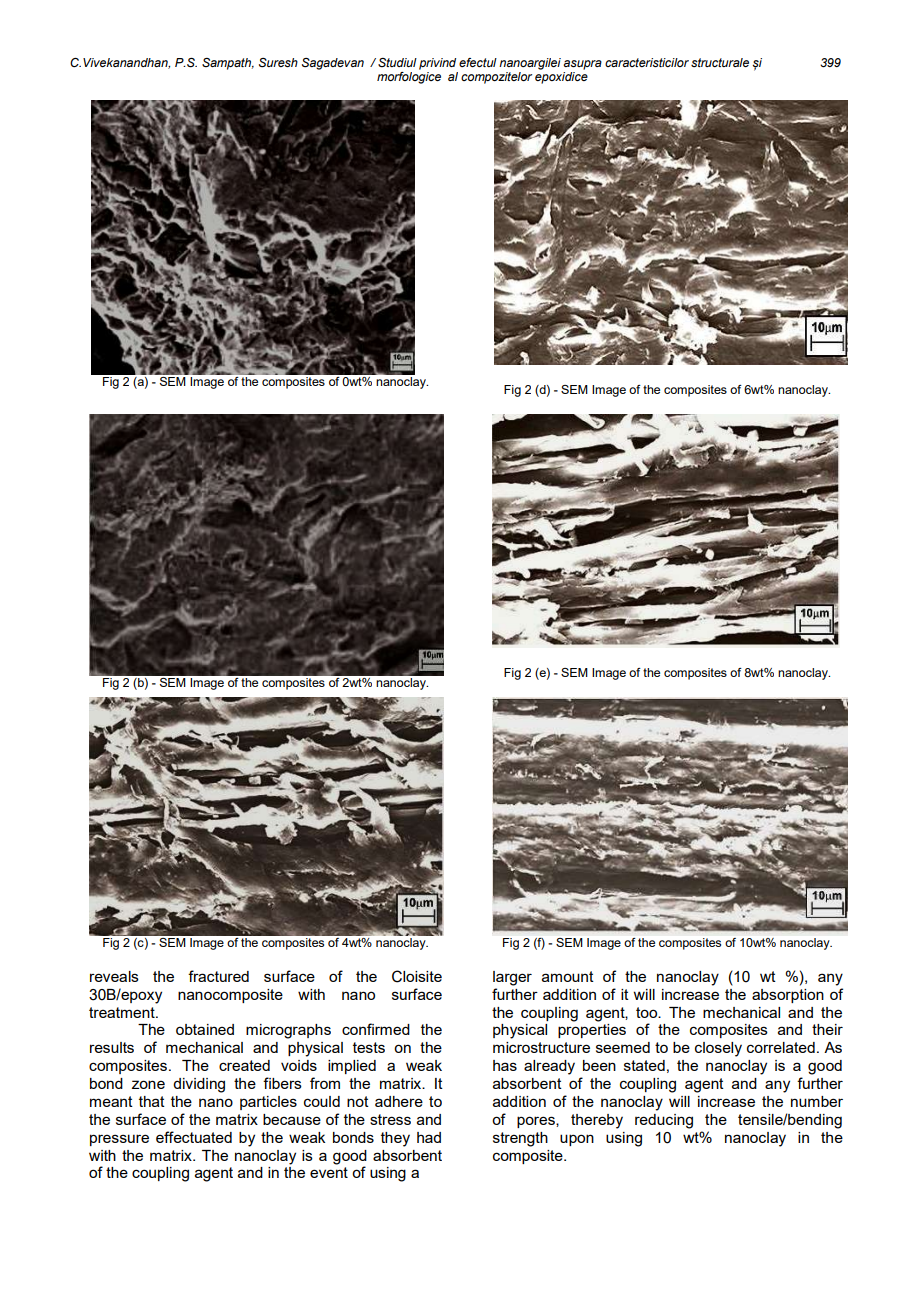  What do you see at coordinates (114, 976) in the image?
I see `reveals` at bounding box center [114, 976].
